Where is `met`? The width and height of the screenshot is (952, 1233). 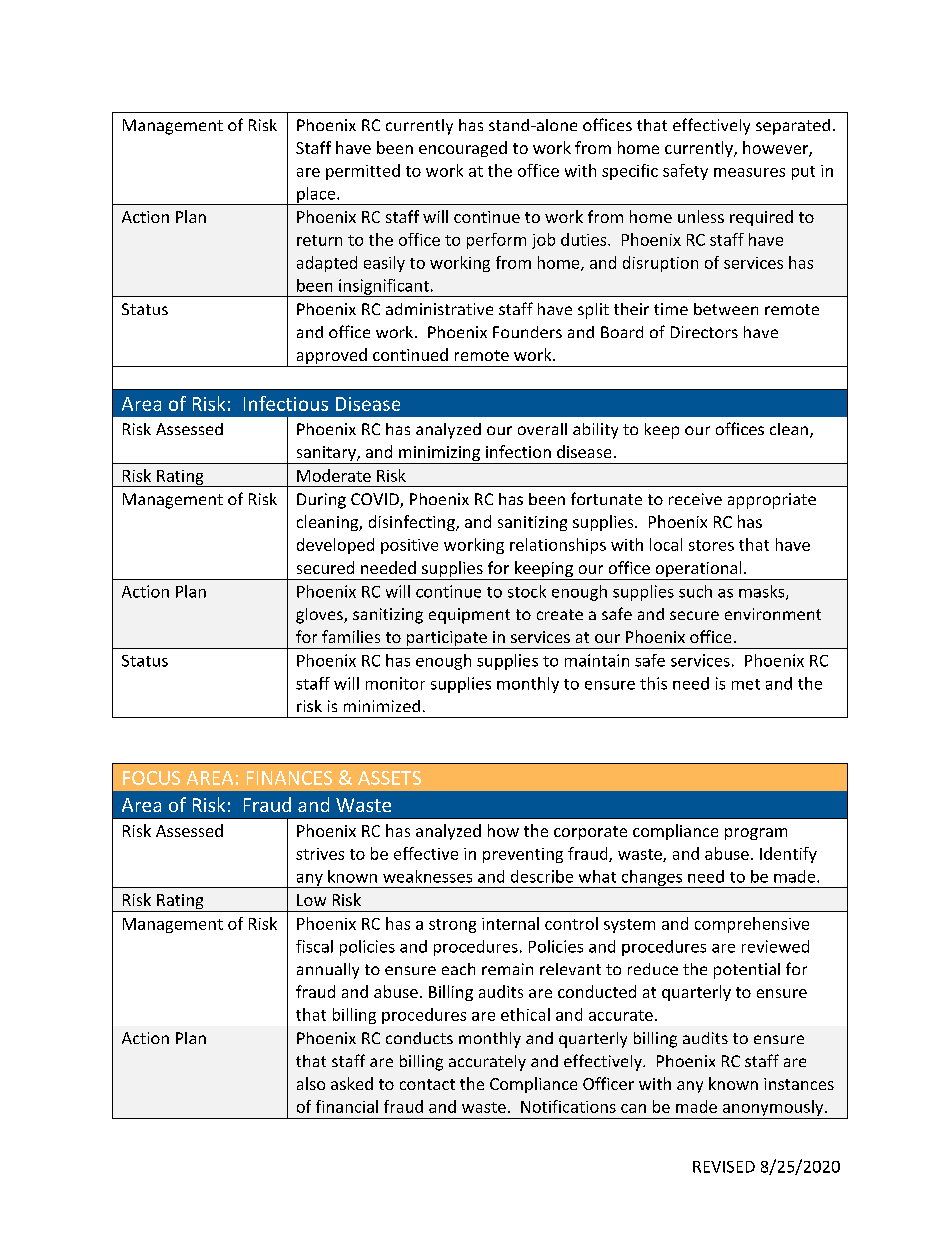 met is located at coordinates (746, 684).
